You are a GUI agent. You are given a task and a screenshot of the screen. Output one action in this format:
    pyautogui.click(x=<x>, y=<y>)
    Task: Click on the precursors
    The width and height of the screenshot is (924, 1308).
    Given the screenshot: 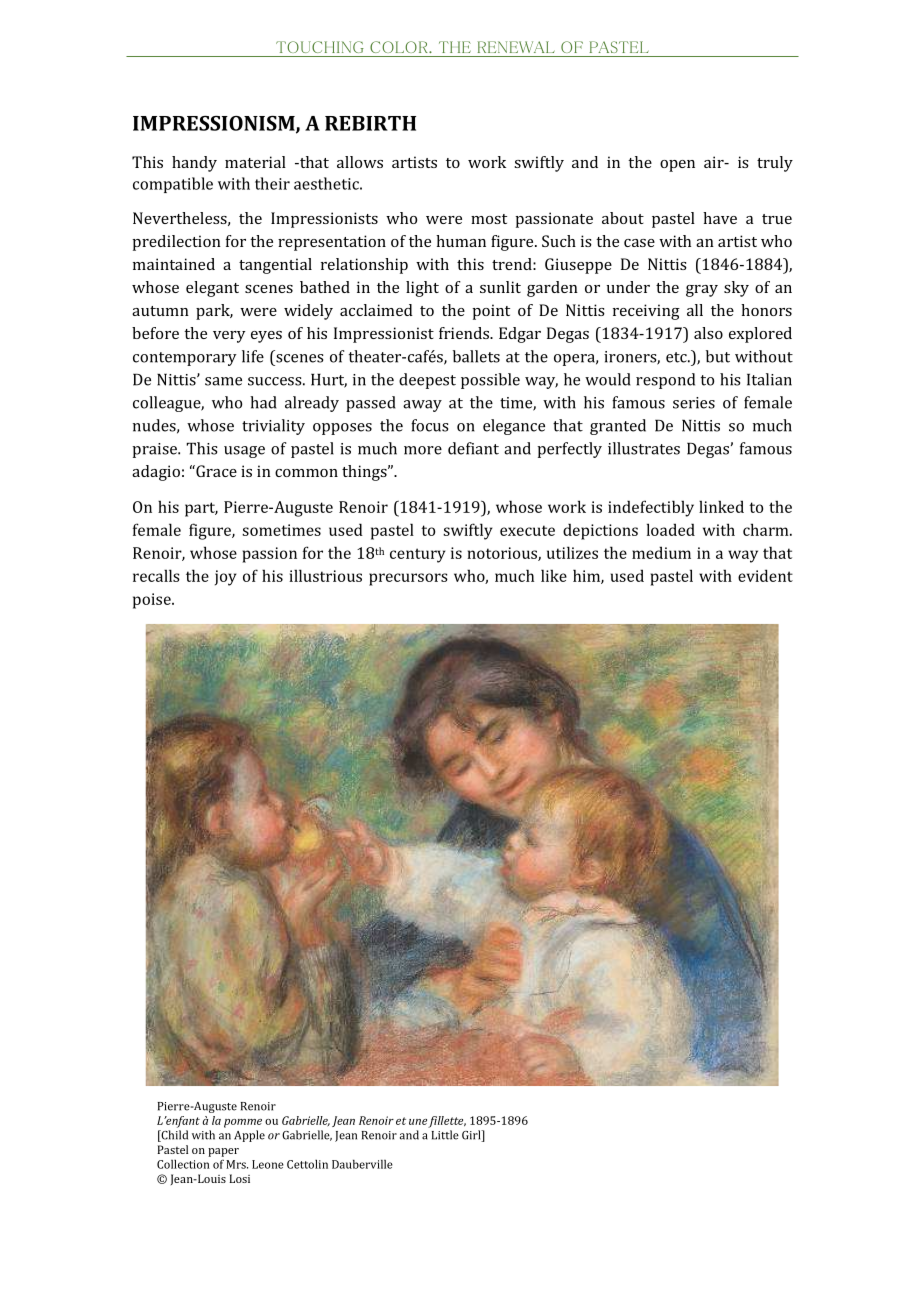 What is the action you would take?
    pyautogui.click(x=408, y=579)
